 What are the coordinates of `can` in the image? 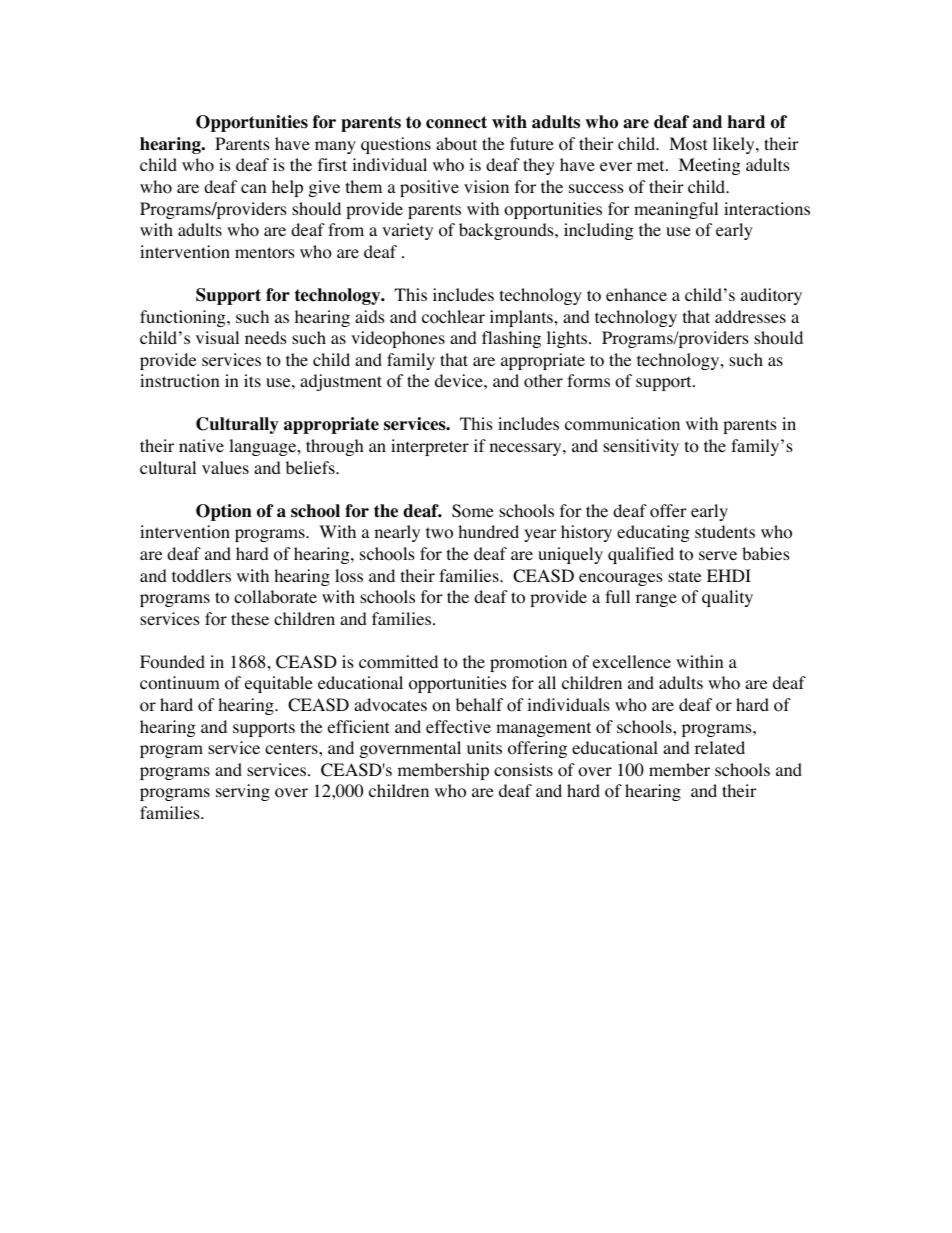 It's located at (253, 188).
